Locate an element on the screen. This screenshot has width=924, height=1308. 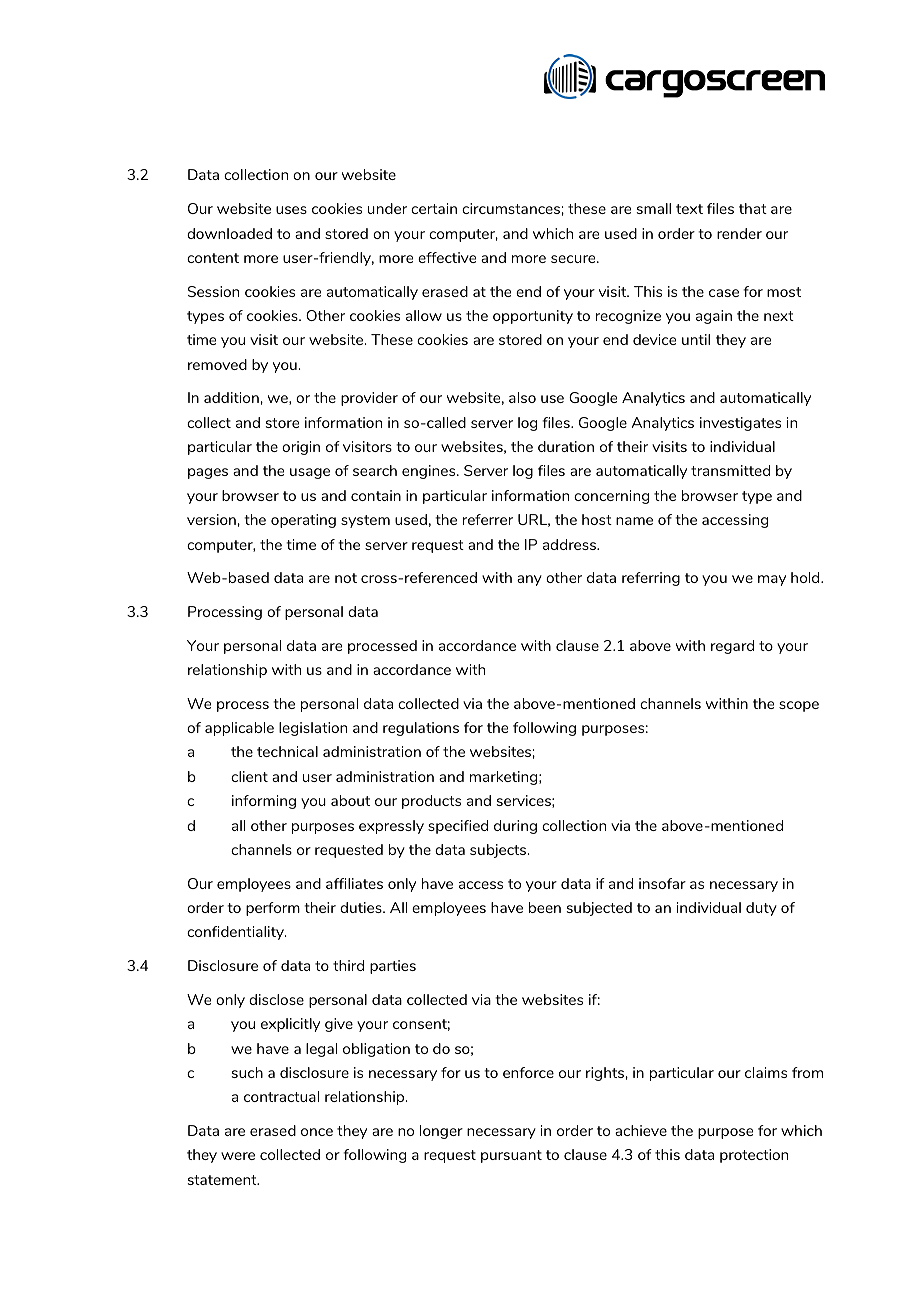
may is located at coordinates (772, 580).
